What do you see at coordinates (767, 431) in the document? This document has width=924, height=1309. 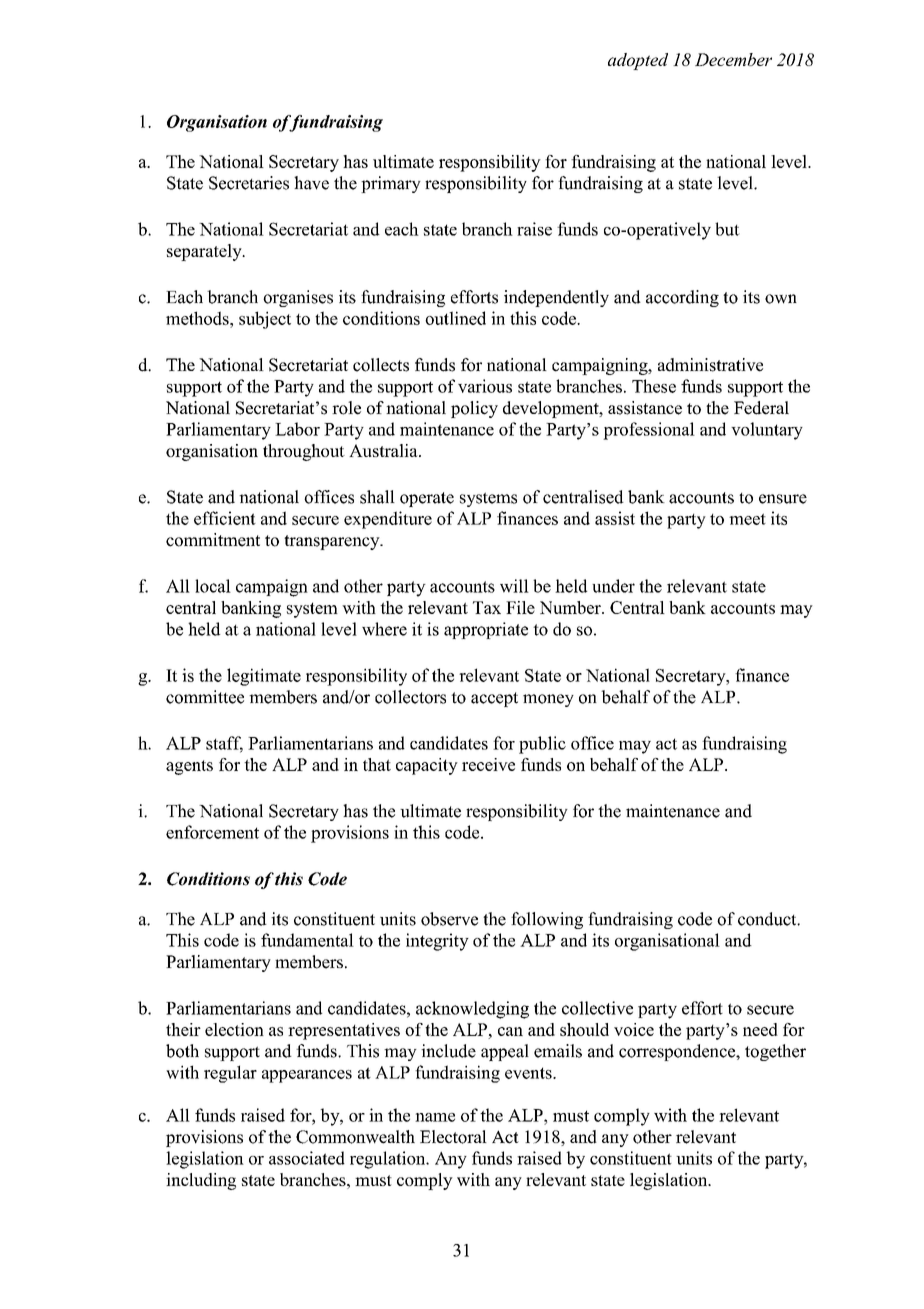 I see `voluntary` at bounding box center [767, 431].
